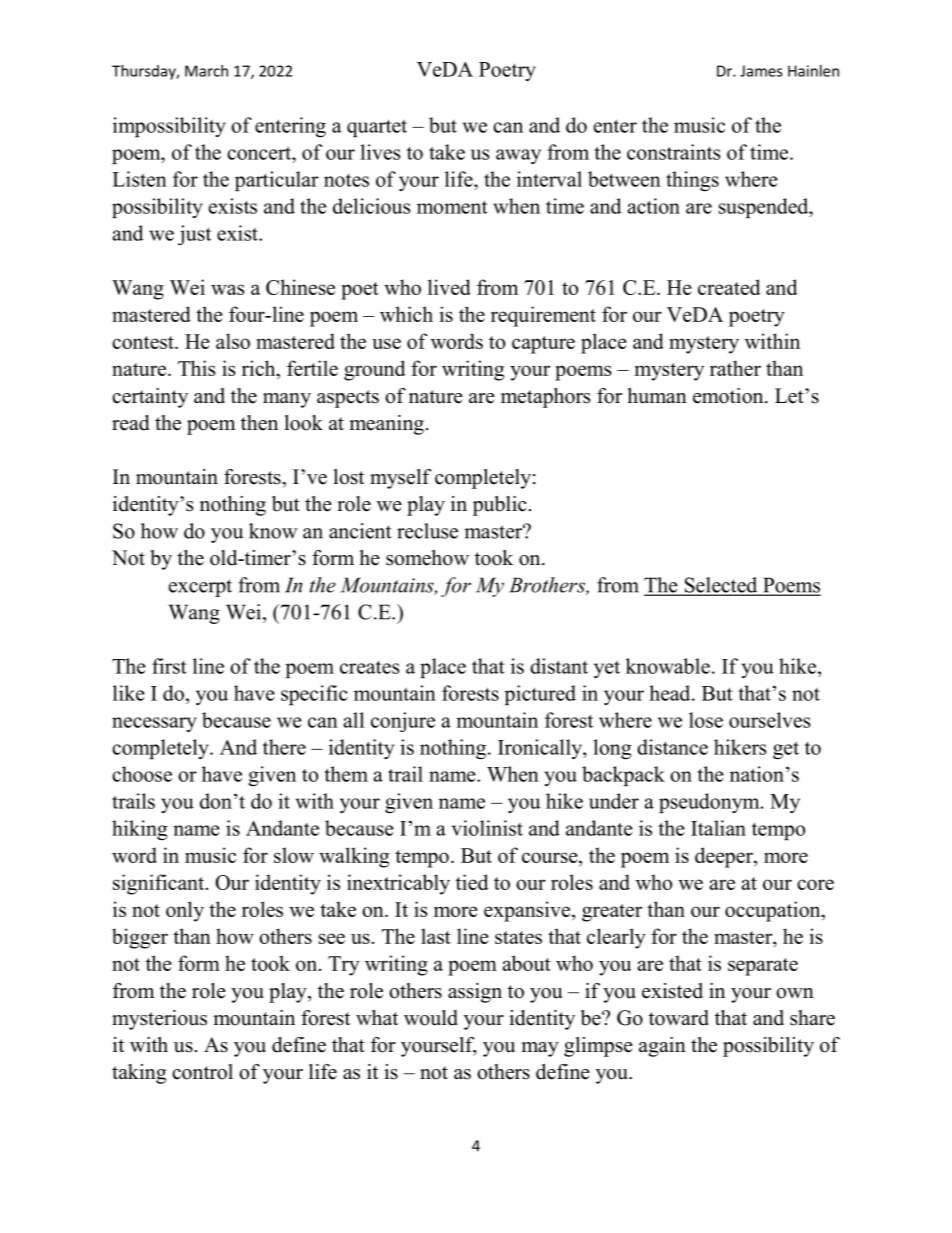 This document has height=1233, width=952. Describe the element at coordinates (200, 588) in the document. I see `excerpt` at that location.
